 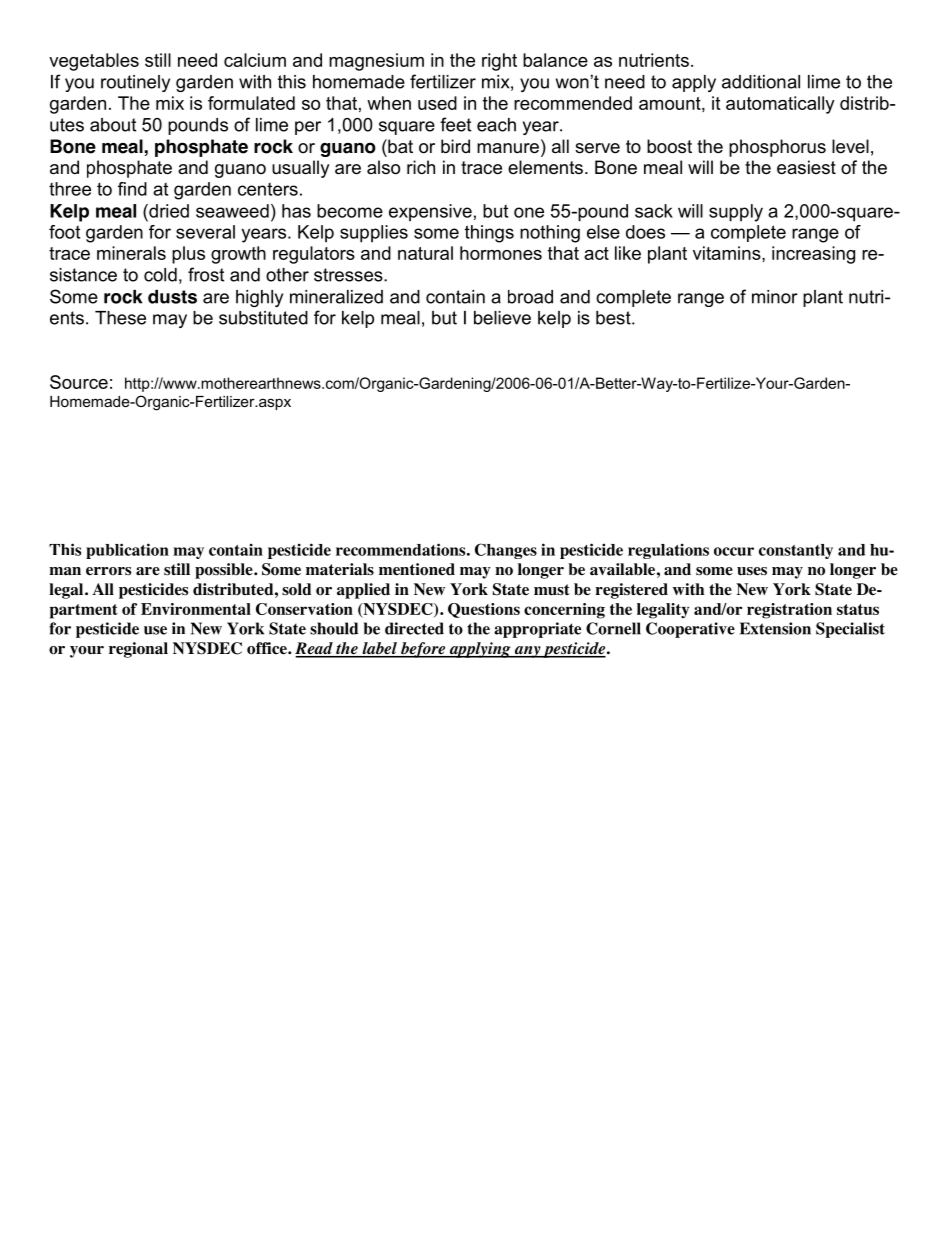 I want to click on routinely, so click(x=135, y=83).
